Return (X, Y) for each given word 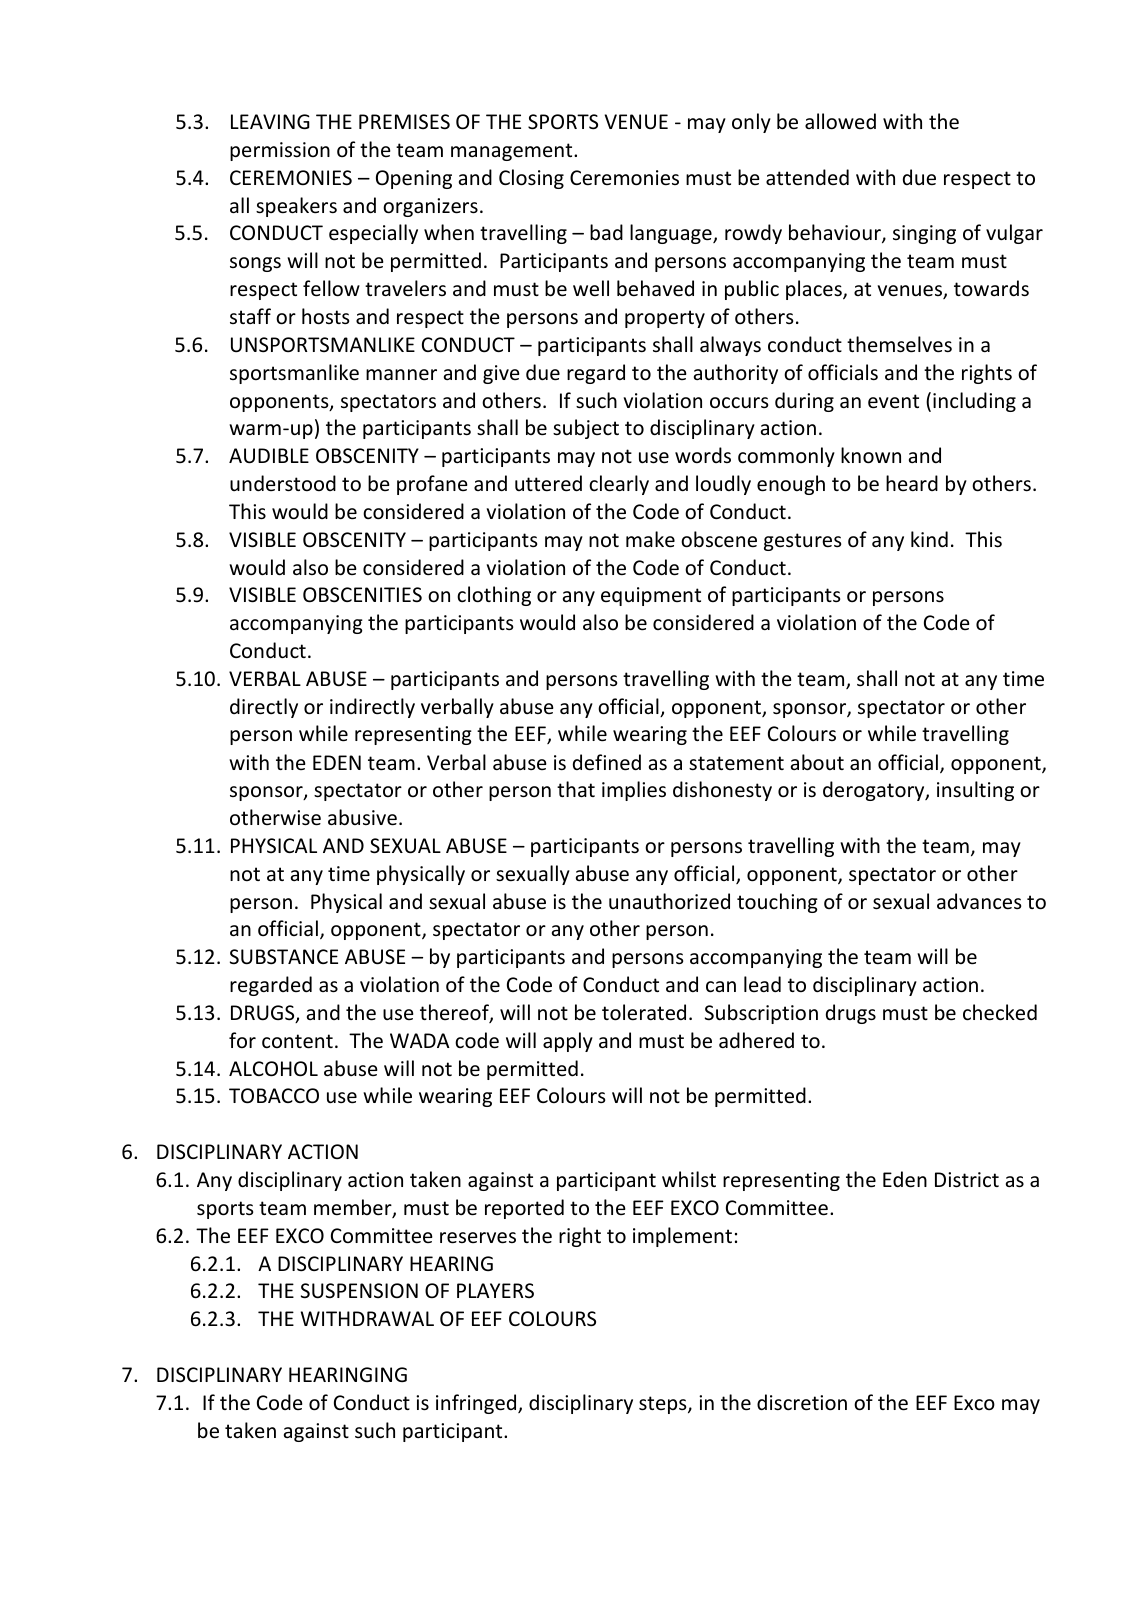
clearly (619, 485)
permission (280, 151)
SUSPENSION (359, 1291)
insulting (975, 791)
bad (606, 232)
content (297, 1041)
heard (912, 483)
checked (1000, 1012)
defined (607, 762)
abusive (362, 817)
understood (283, 483)
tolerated (644, 1012)
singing (924, 234)
